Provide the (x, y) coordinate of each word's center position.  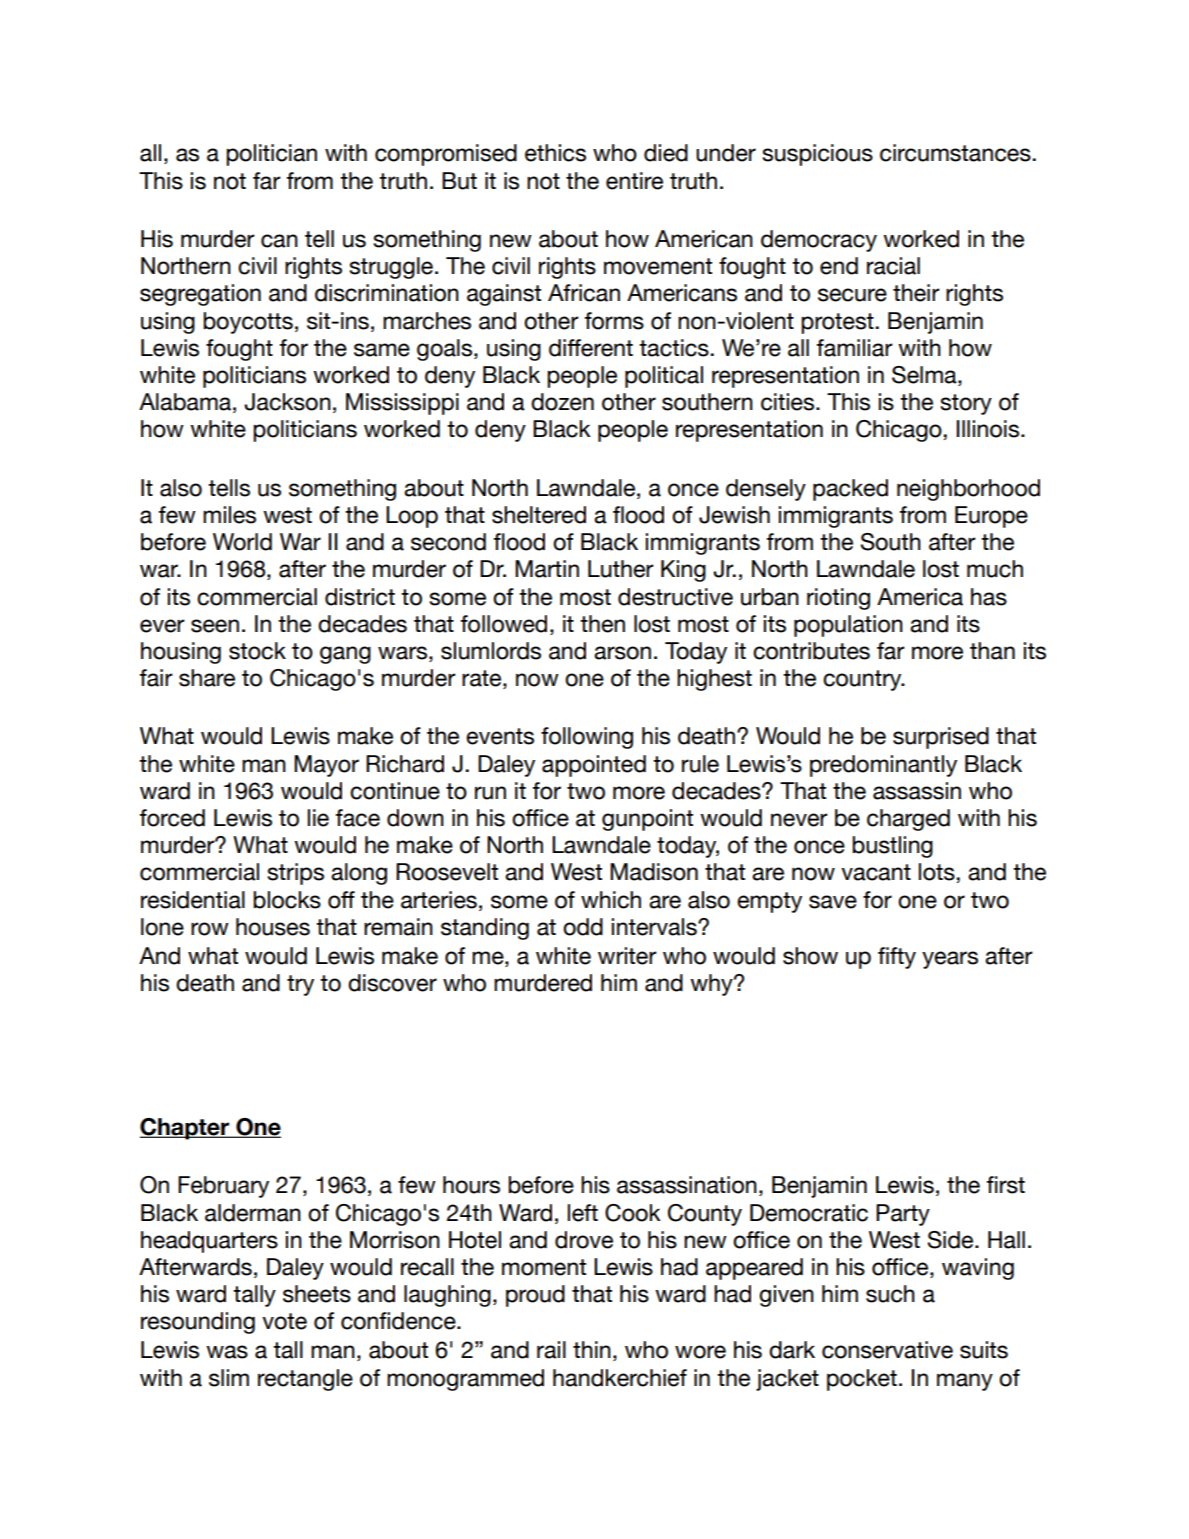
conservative (887, 1350)
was (227, 1352)
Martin (547, 569)
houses (273, 927)
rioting (838, 599)
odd (583, 927)
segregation (200, 295)
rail (551, 1350)
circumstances (955, 153)
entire (634, 181)
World (242, 542)
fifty (897, 958)
